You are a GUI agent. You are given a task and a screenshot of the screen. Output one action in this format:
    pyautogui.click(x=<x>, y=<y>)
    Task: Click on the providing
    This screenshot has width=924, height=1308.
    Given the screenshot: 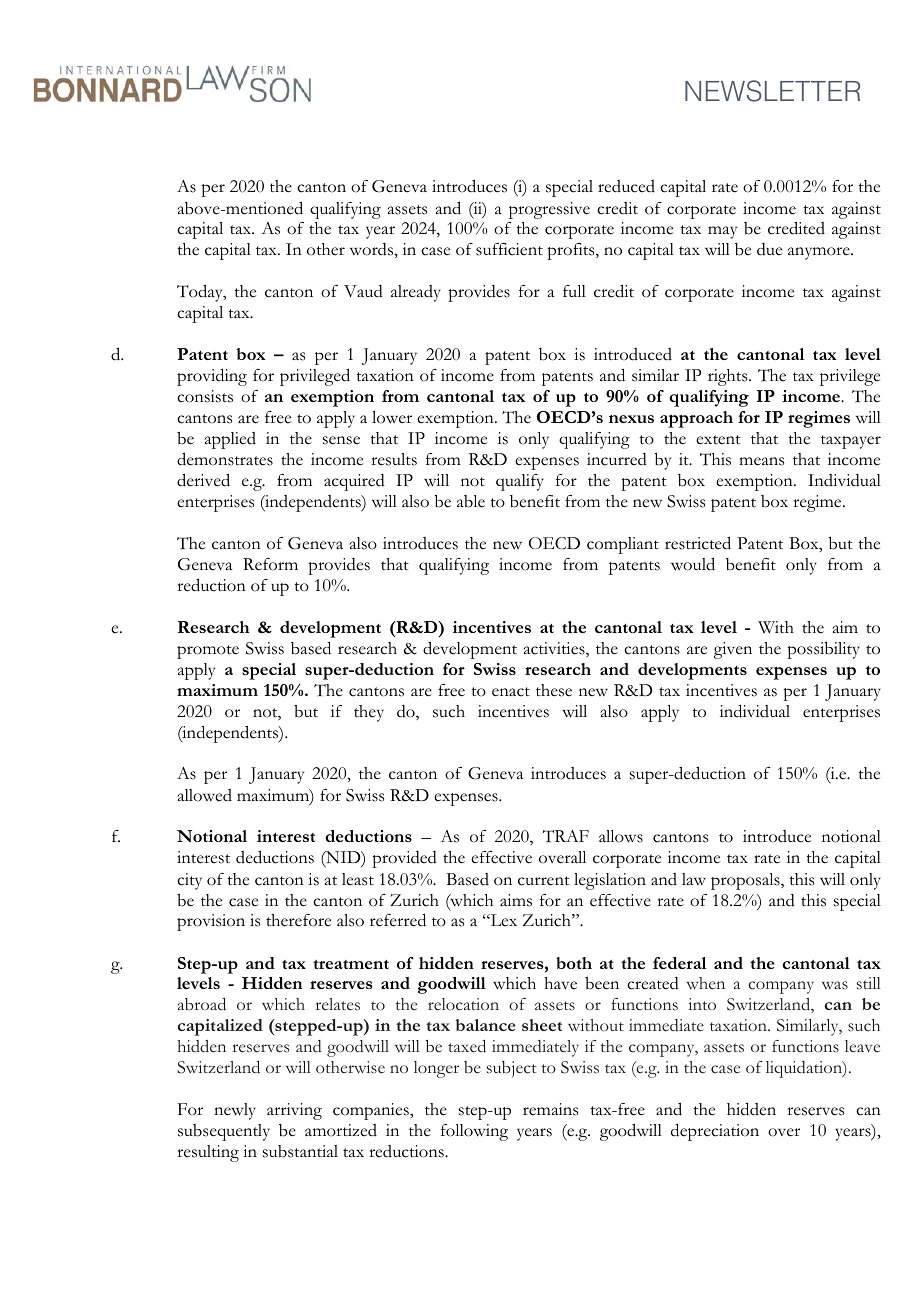 What is the action you would take?
    pyautogui.click(x=212, y=377)
